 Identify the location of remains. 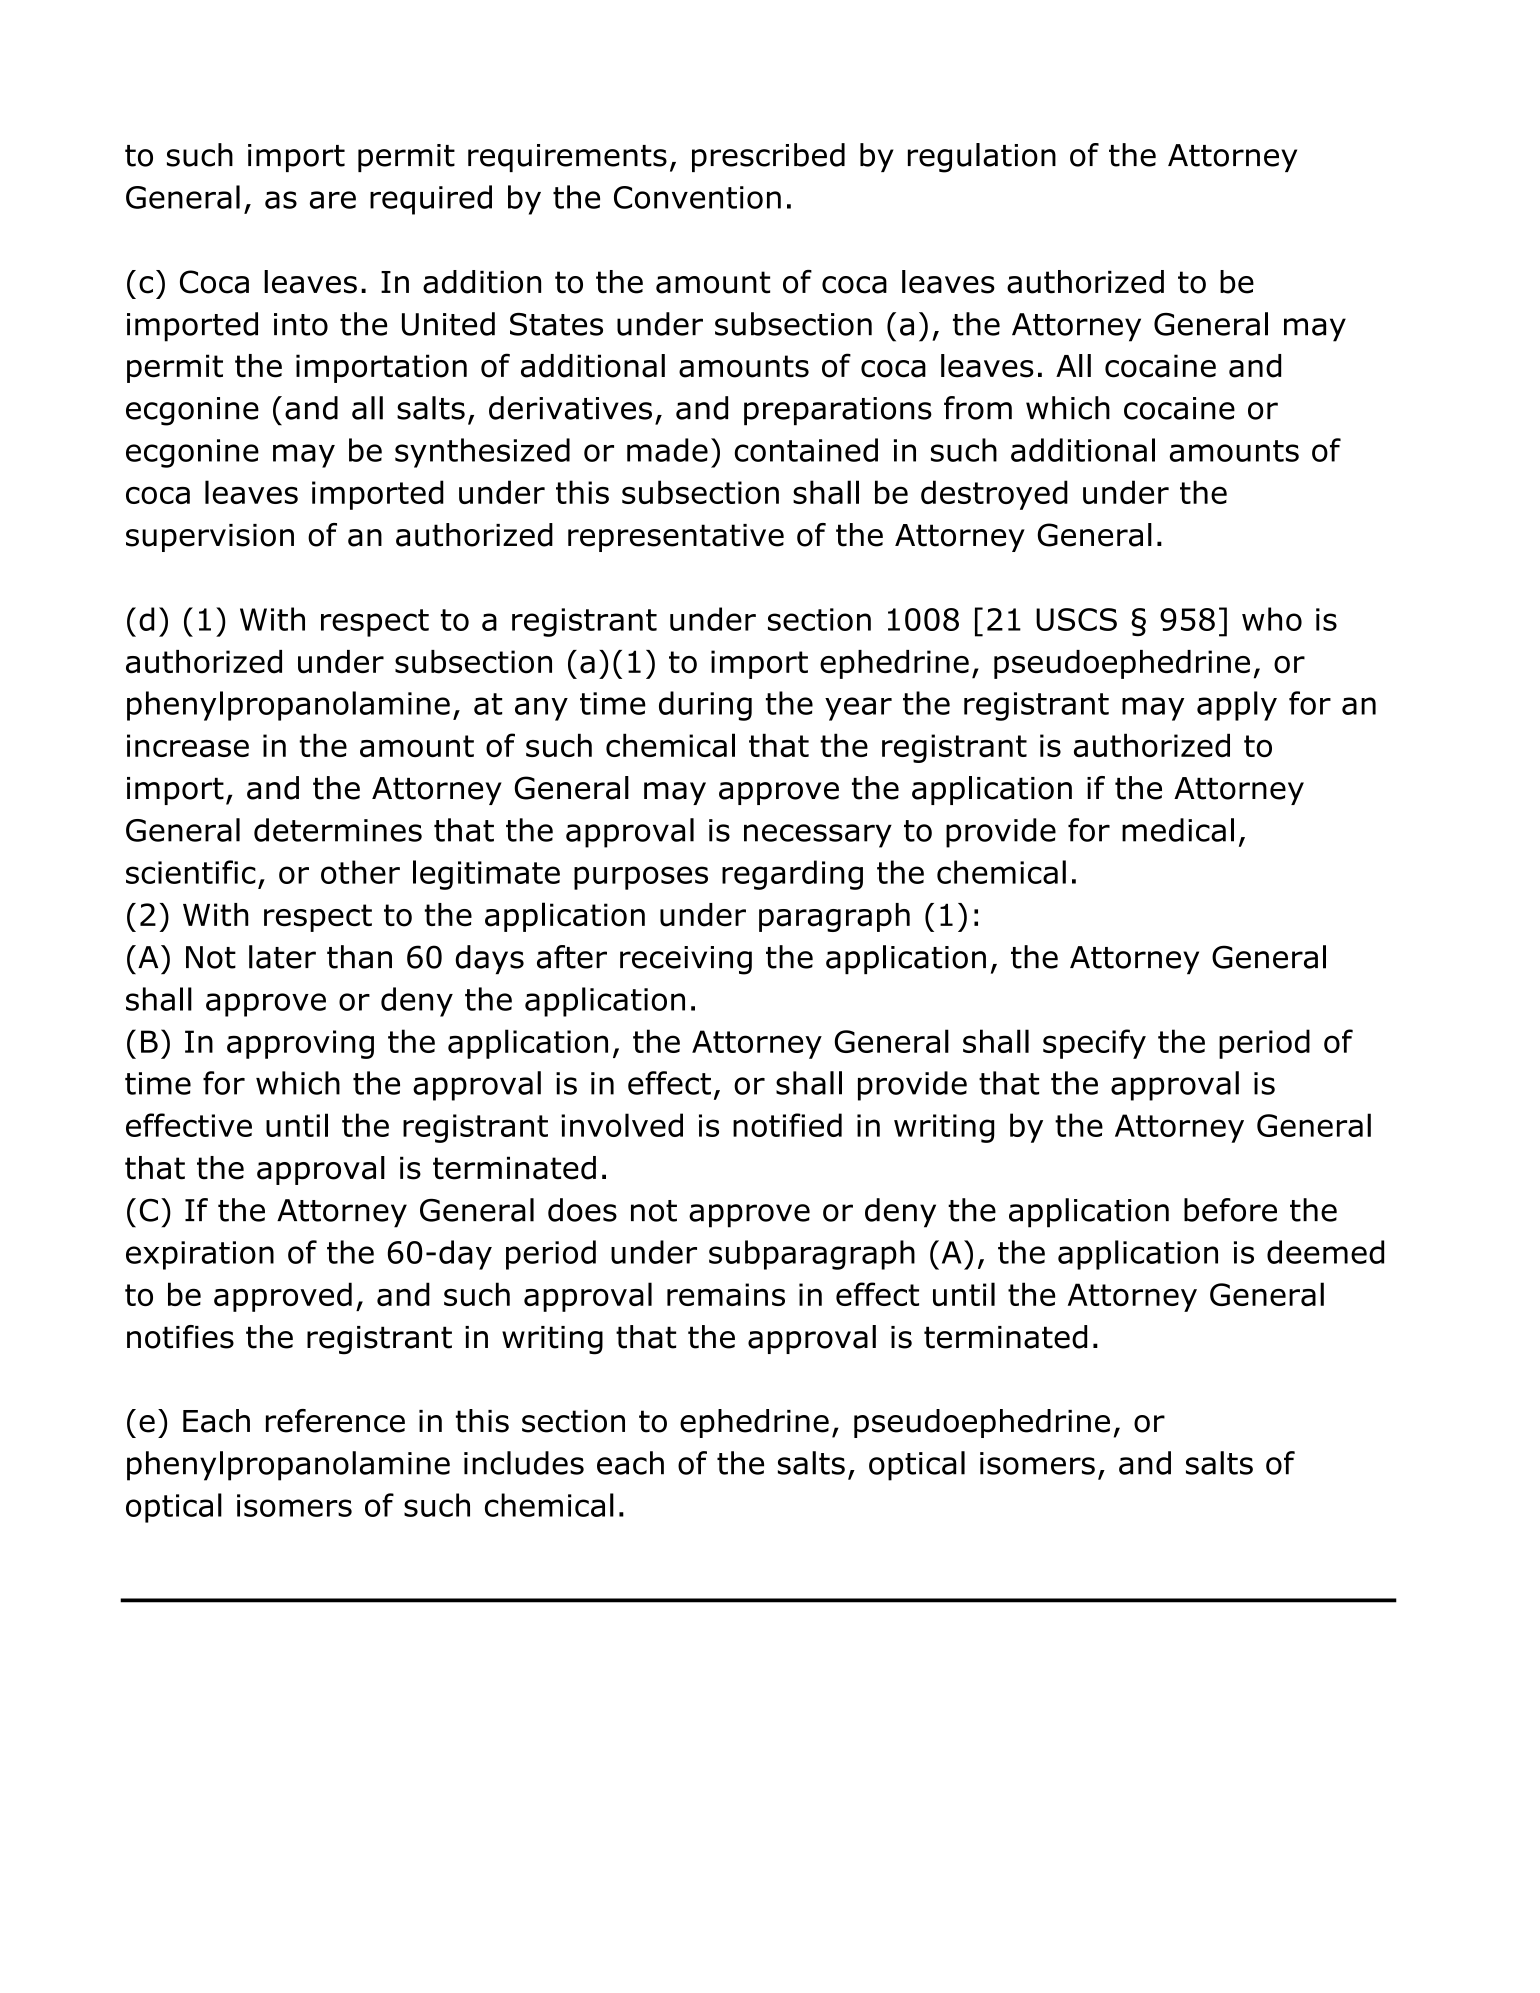
(726, 1294).
